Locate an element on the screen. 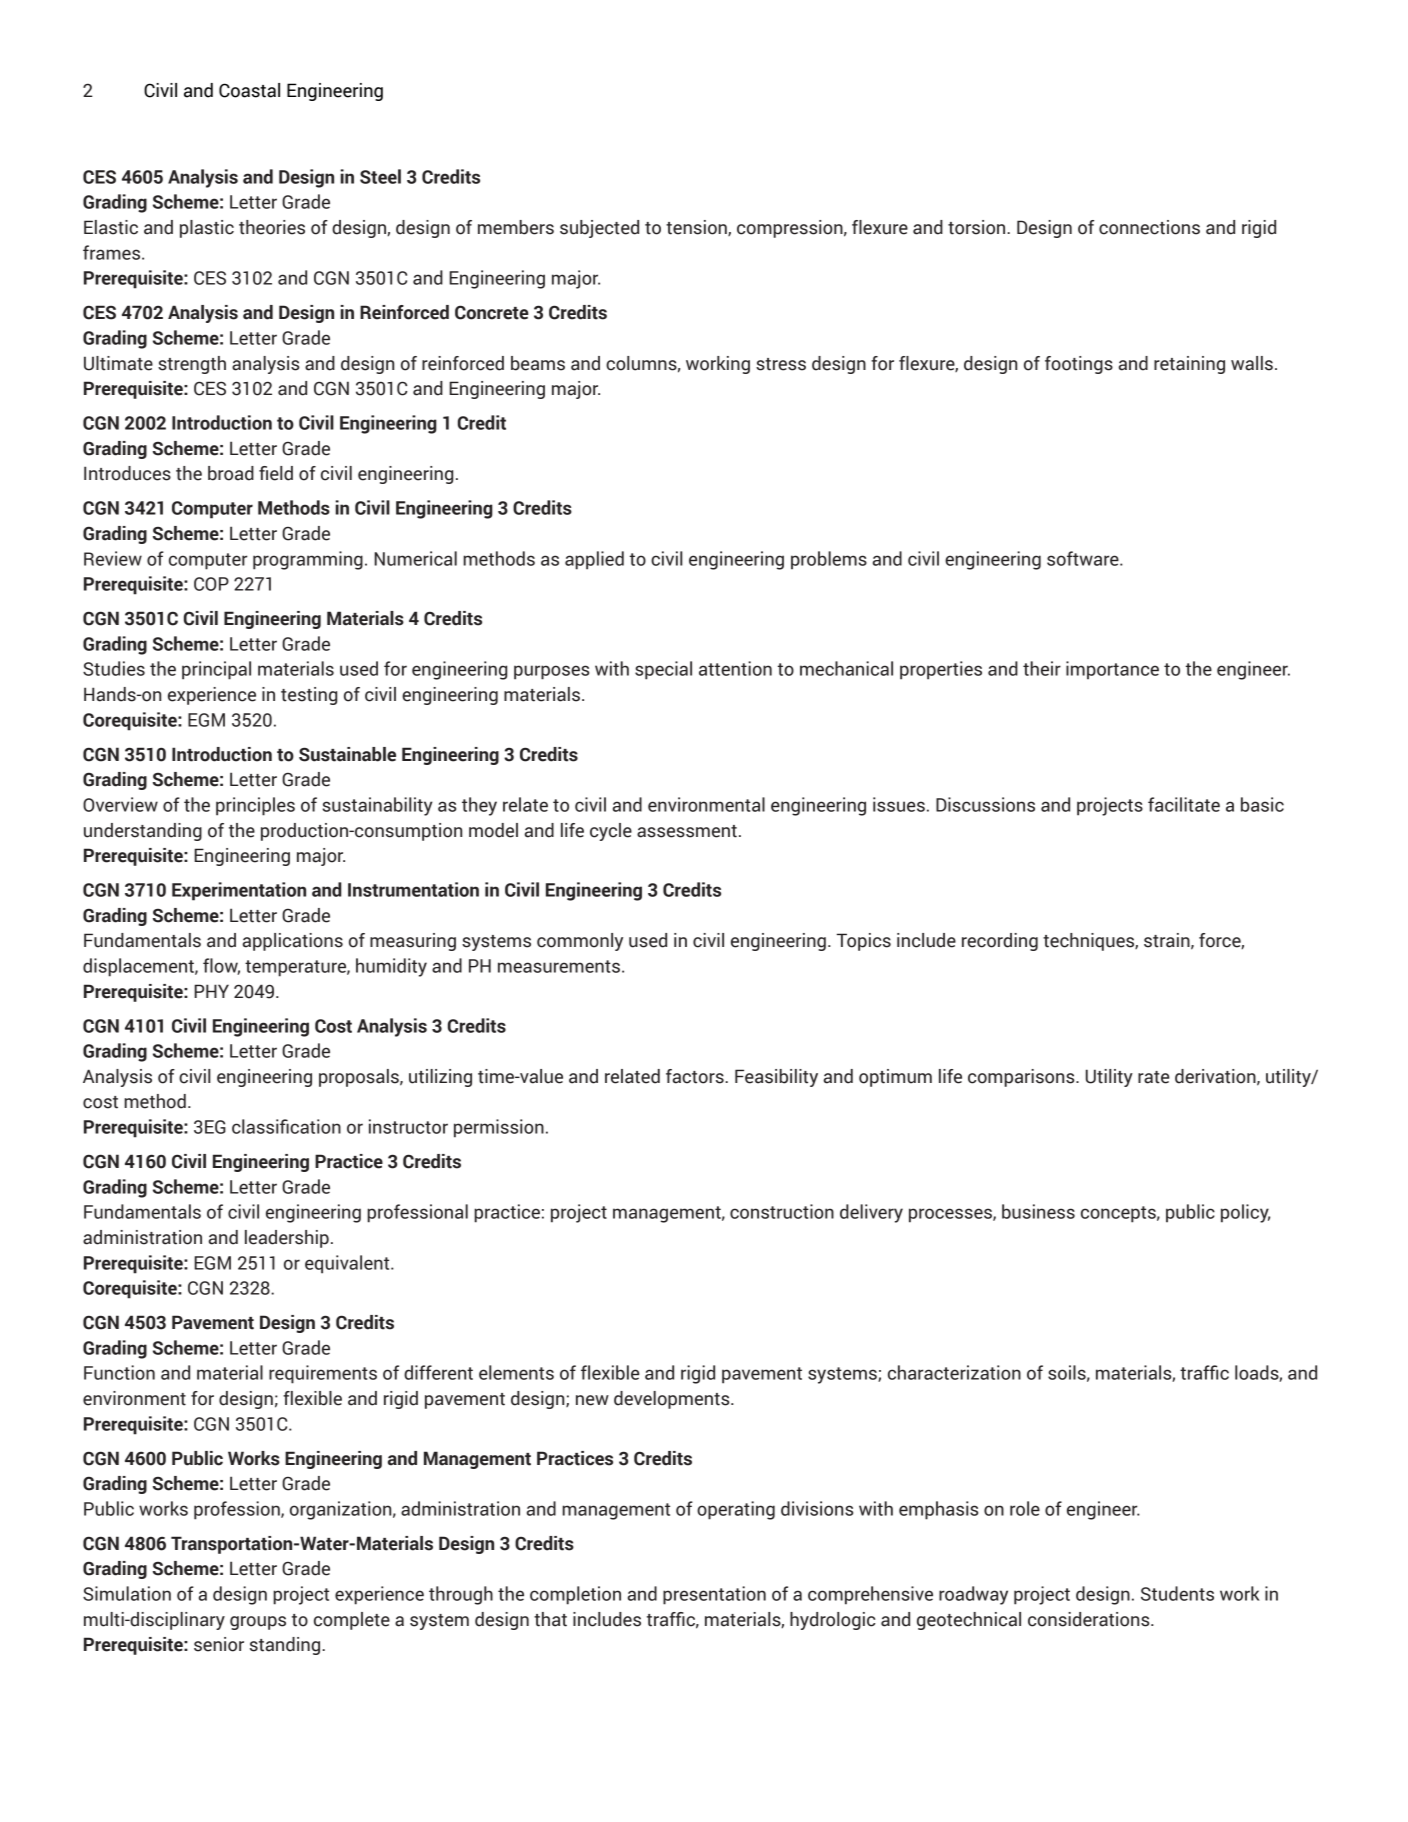  factors is located at coordinates (696, 1076).
